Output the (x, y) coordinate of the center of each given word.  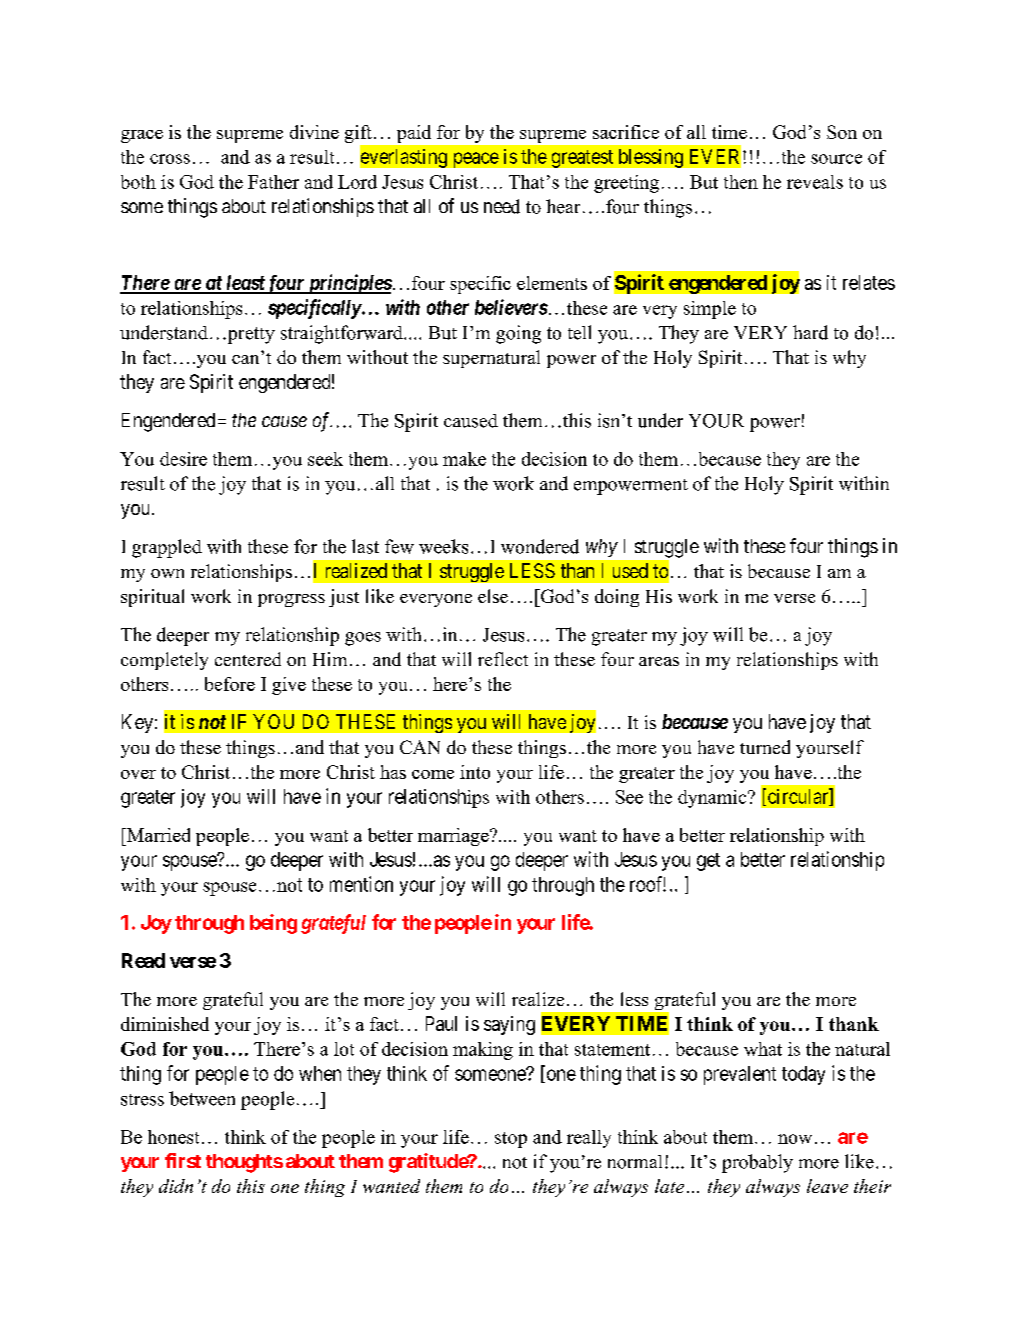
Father (273, 182)
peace (476, 160)
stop (511, 1140)
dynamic (713, 799)
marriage (454, 837)
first (183, 1160)
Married (157, 835)
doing (617, 598)
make (464, 459)
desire (183, 459)
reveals (815, 182)
